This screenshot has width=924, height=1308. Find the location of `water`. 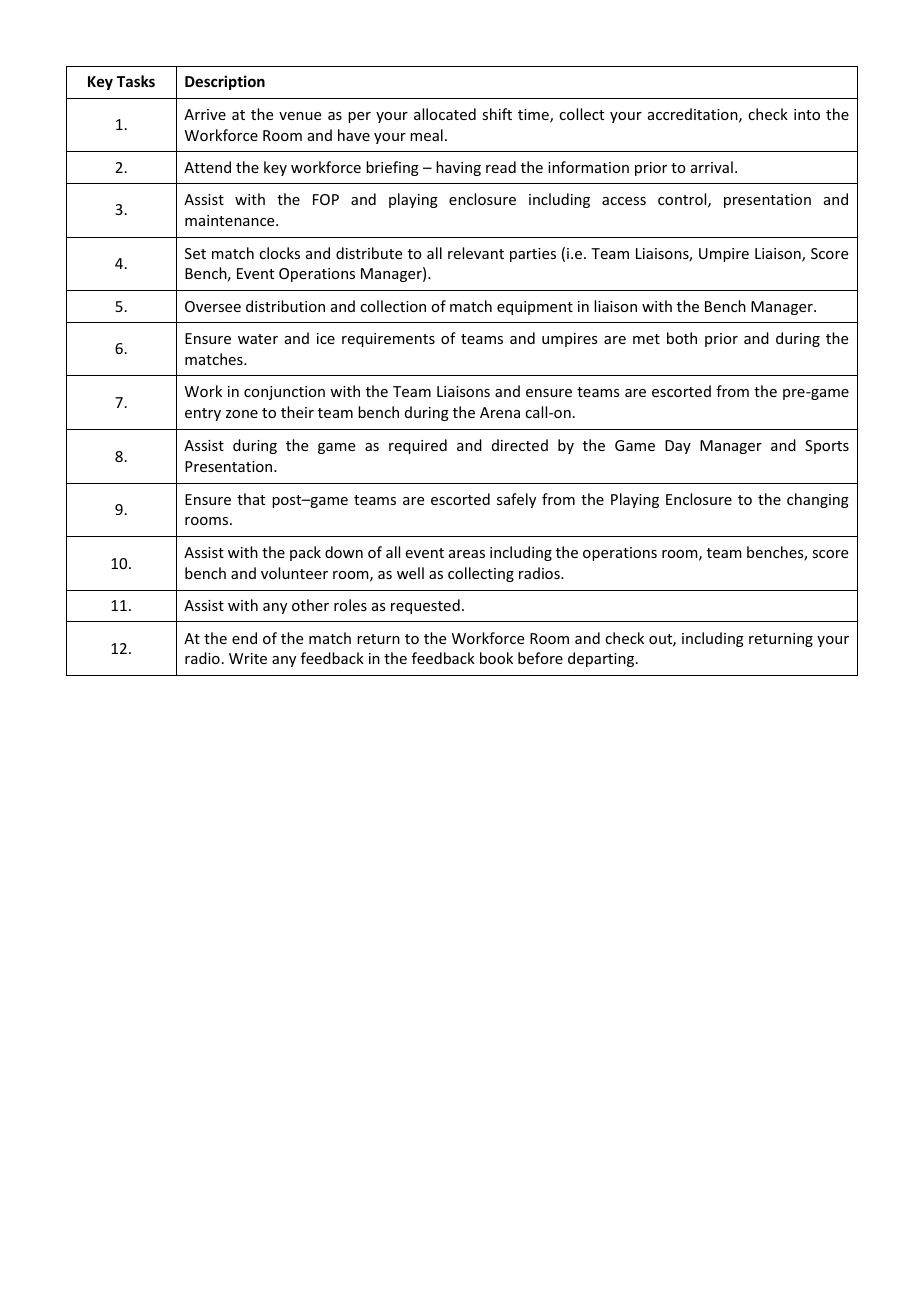

water is located at coordinates (258, 339).
